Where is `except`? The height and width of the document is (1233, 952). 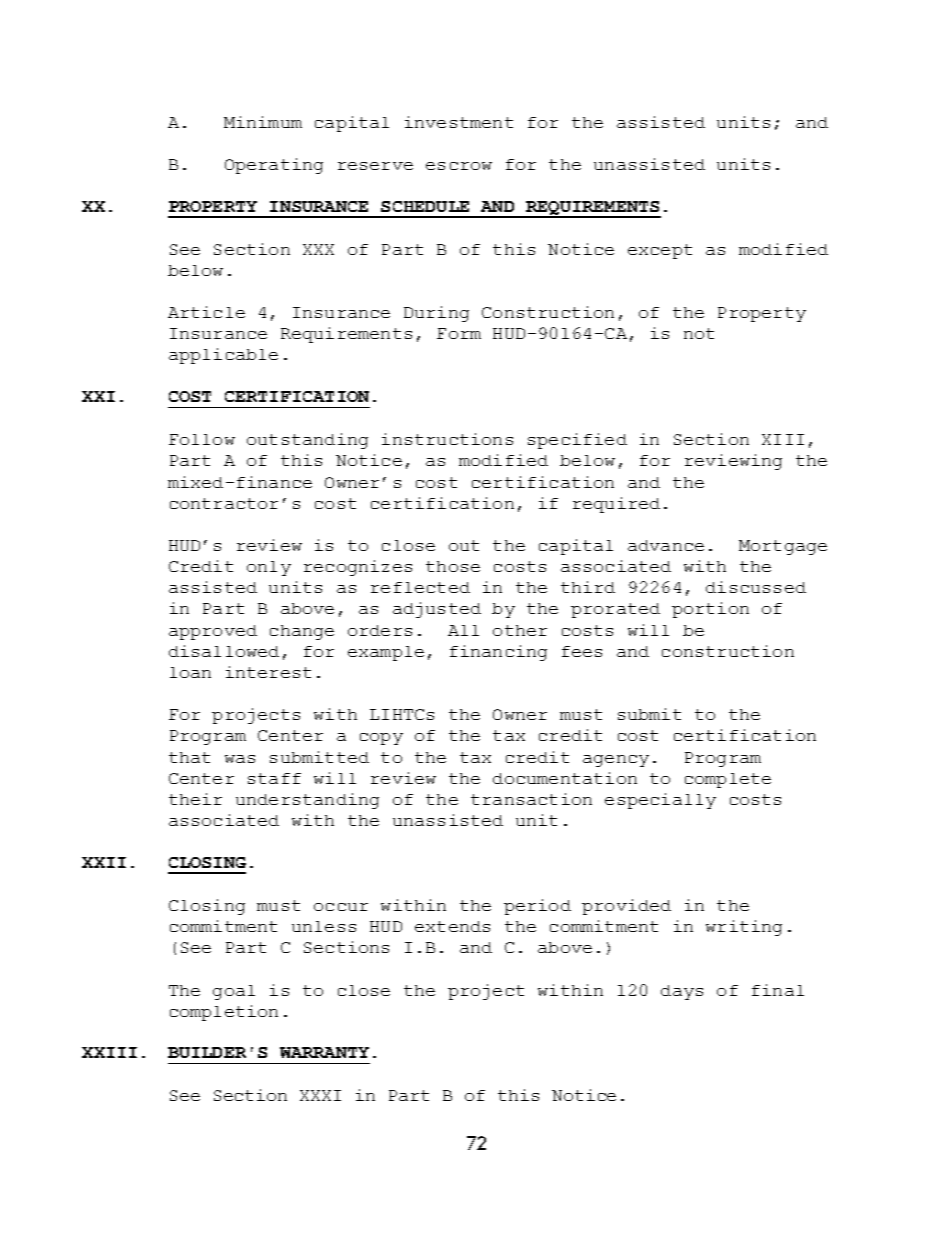
except is located at coordinates (660, 251).
